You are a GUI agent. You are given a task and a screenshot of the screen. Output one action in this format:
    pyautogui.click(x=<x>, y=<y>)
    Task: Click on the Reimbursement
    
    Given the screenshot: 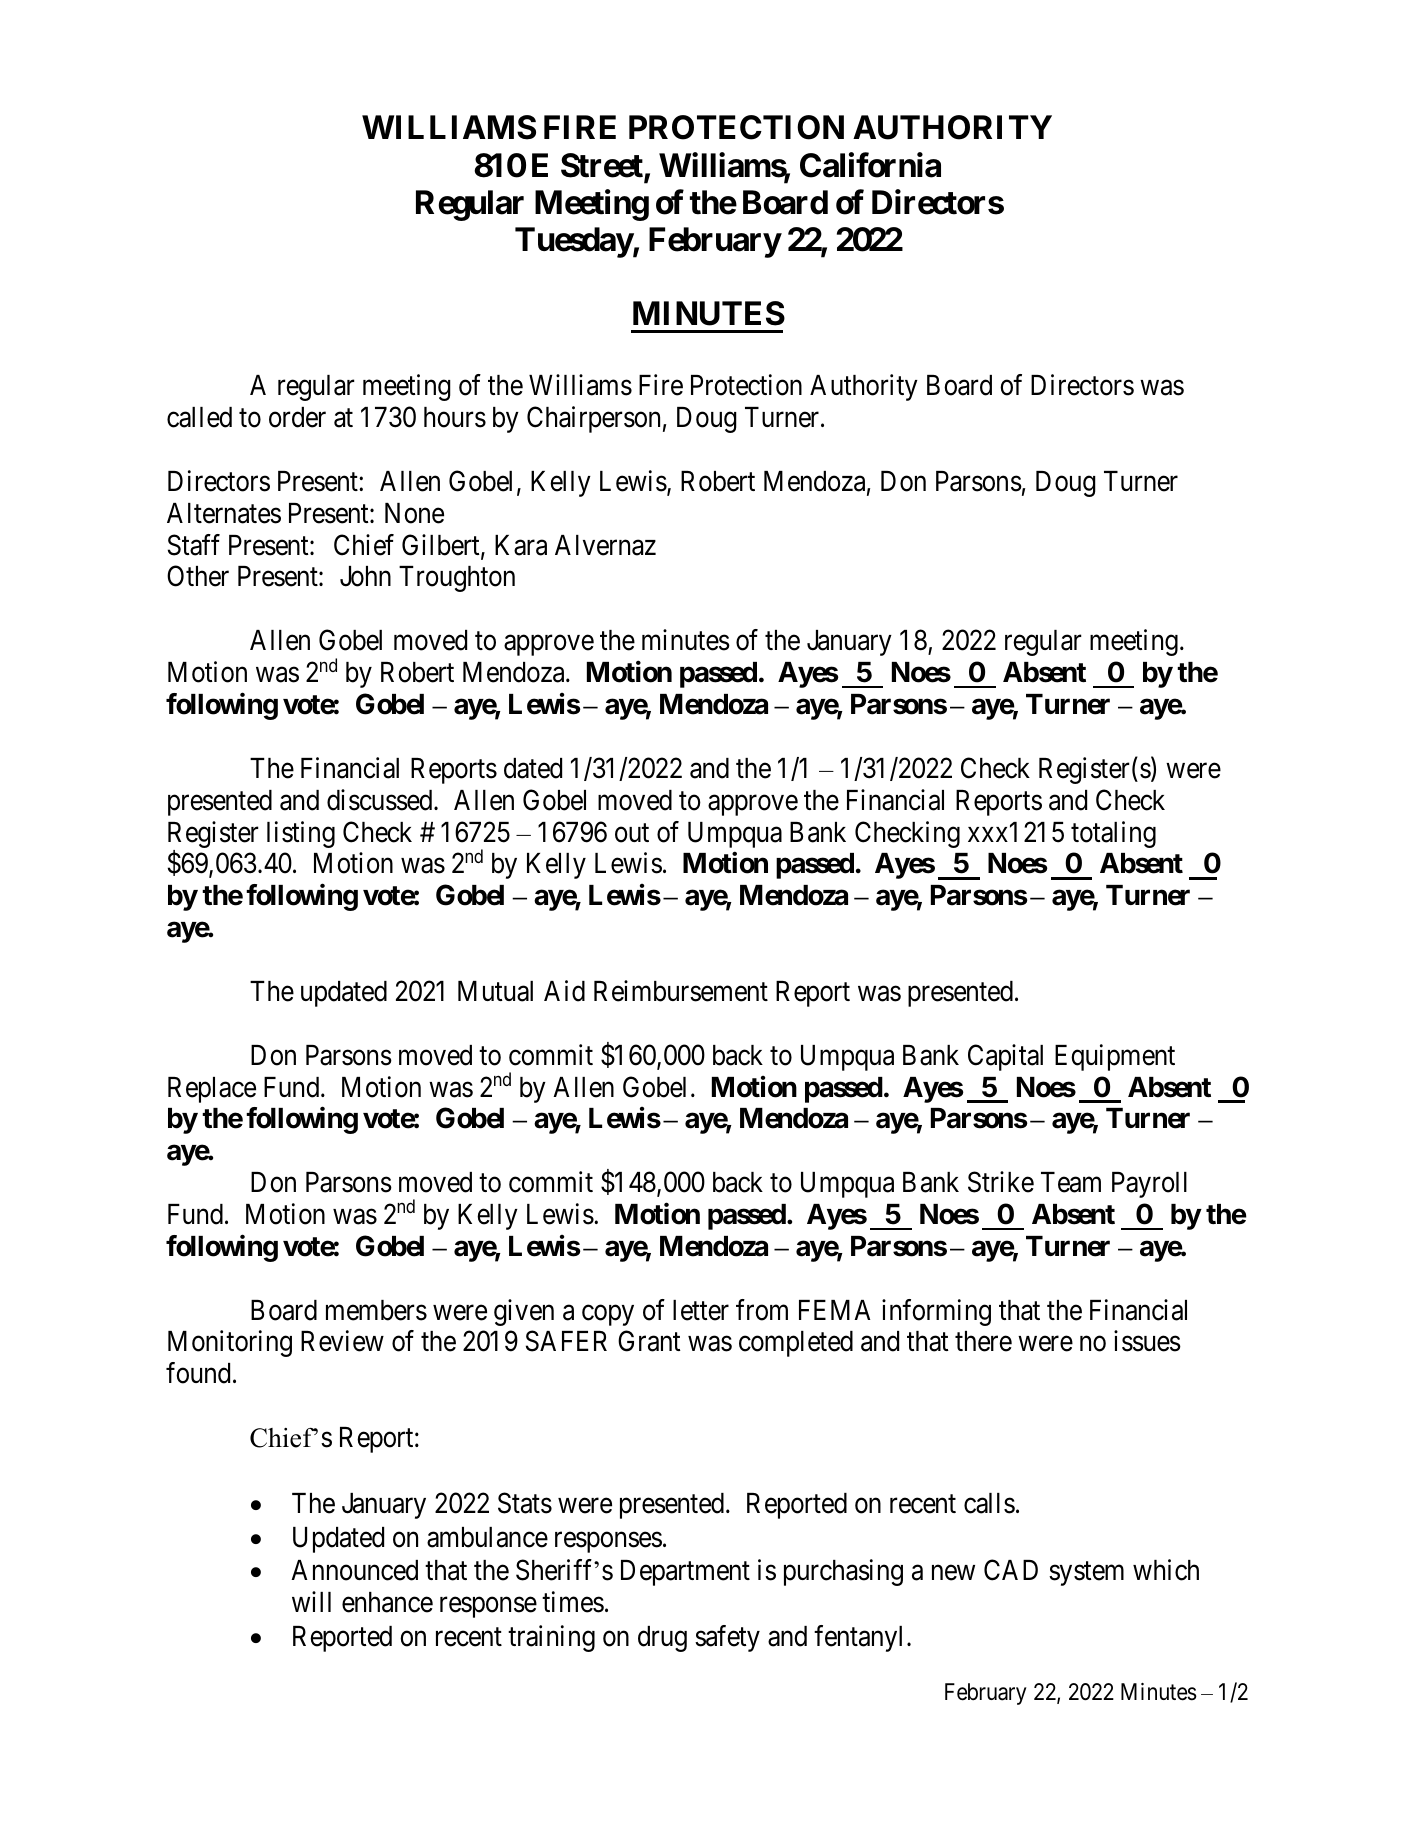 What is the action you would take?
    pyautogui.click(x=681, y=991)
